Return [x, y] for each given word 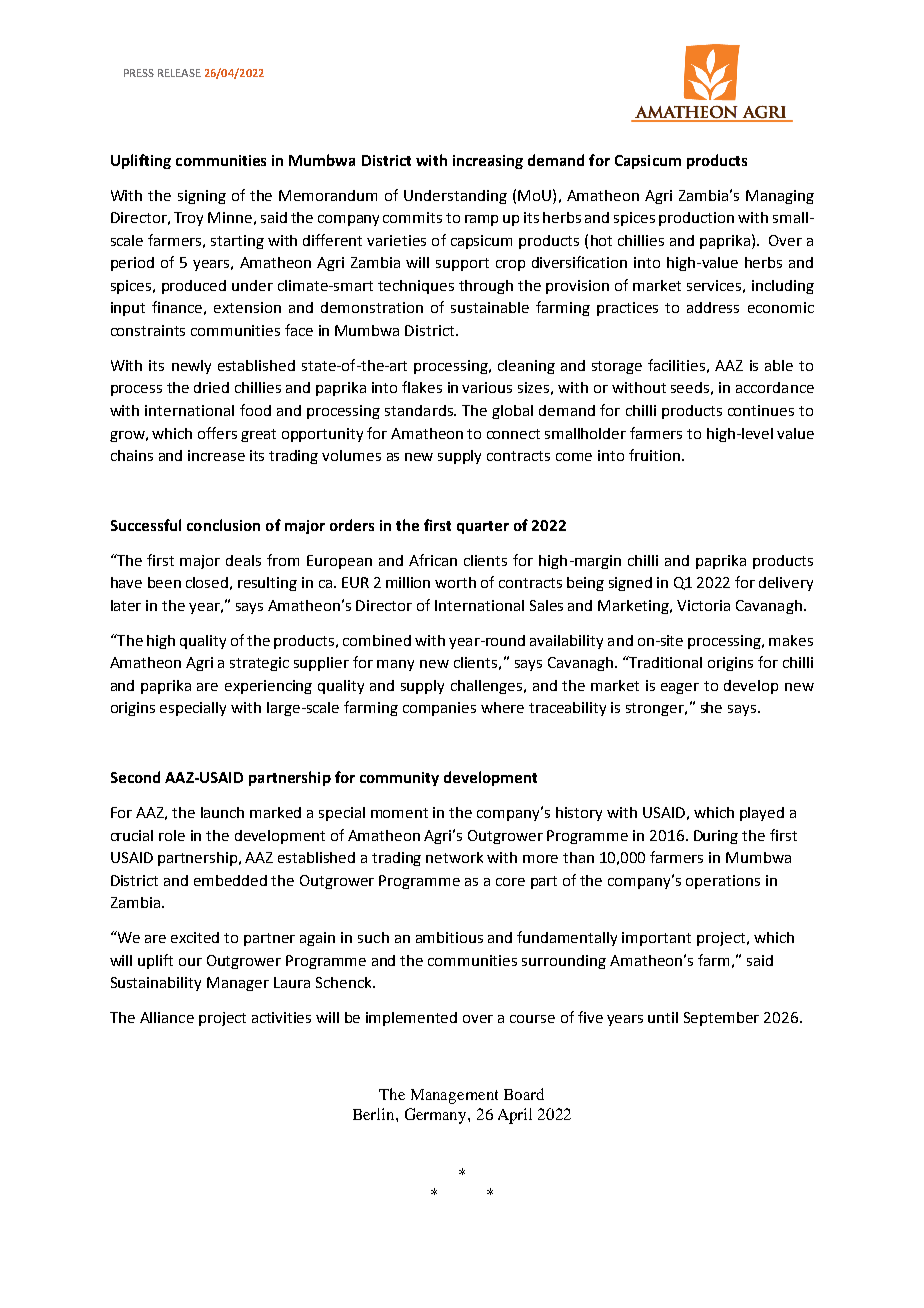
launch [222, 812]
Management [454, 1096]
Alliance [167, 1017]
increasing [488, 162]
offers [217, 433]
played [762, 814]
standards [420, 410]
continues [761, 410]
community [399, 779]
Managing [780, 197]
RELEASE [179, 73]
